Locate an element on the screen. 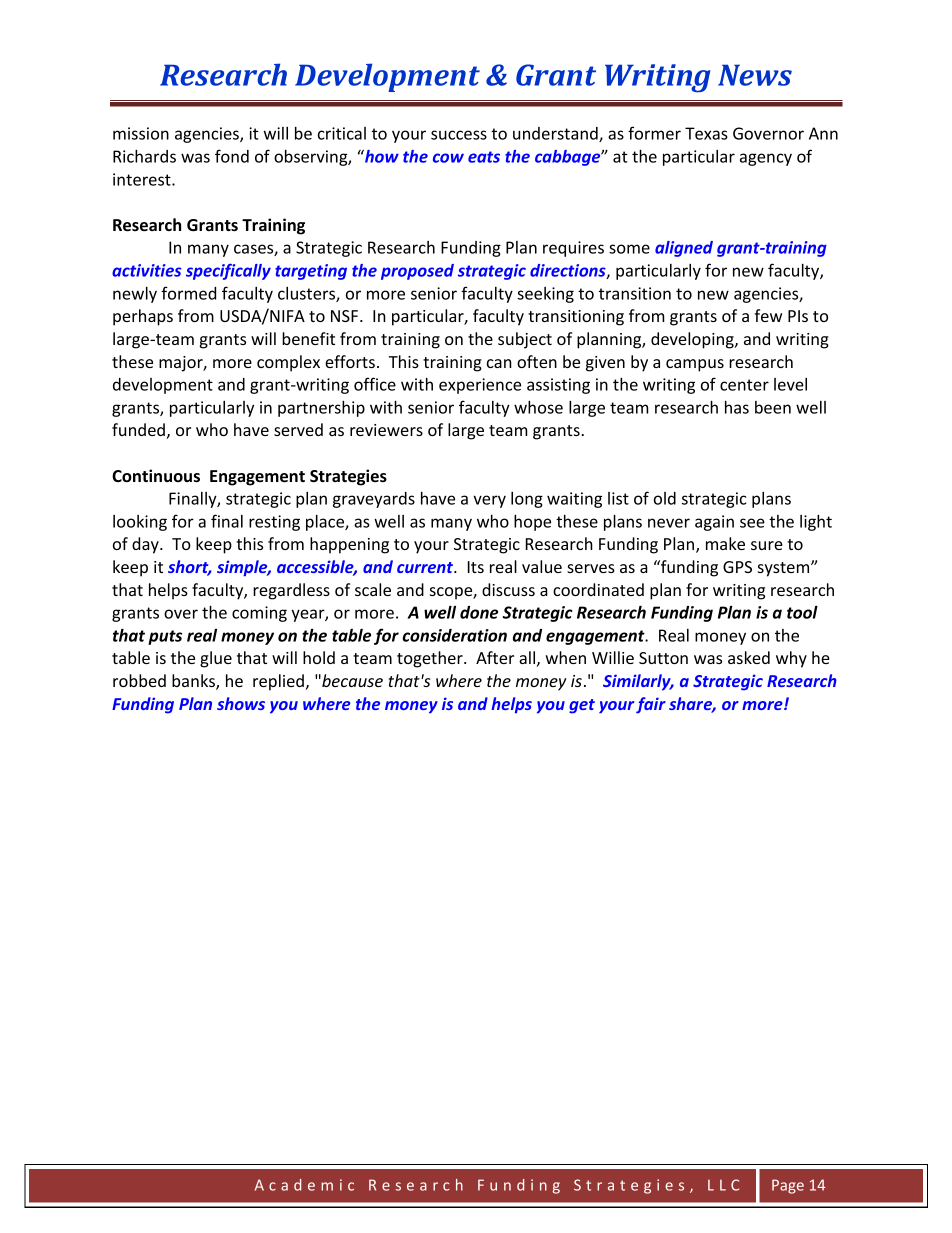  success is located at coordinates (459, 135).
